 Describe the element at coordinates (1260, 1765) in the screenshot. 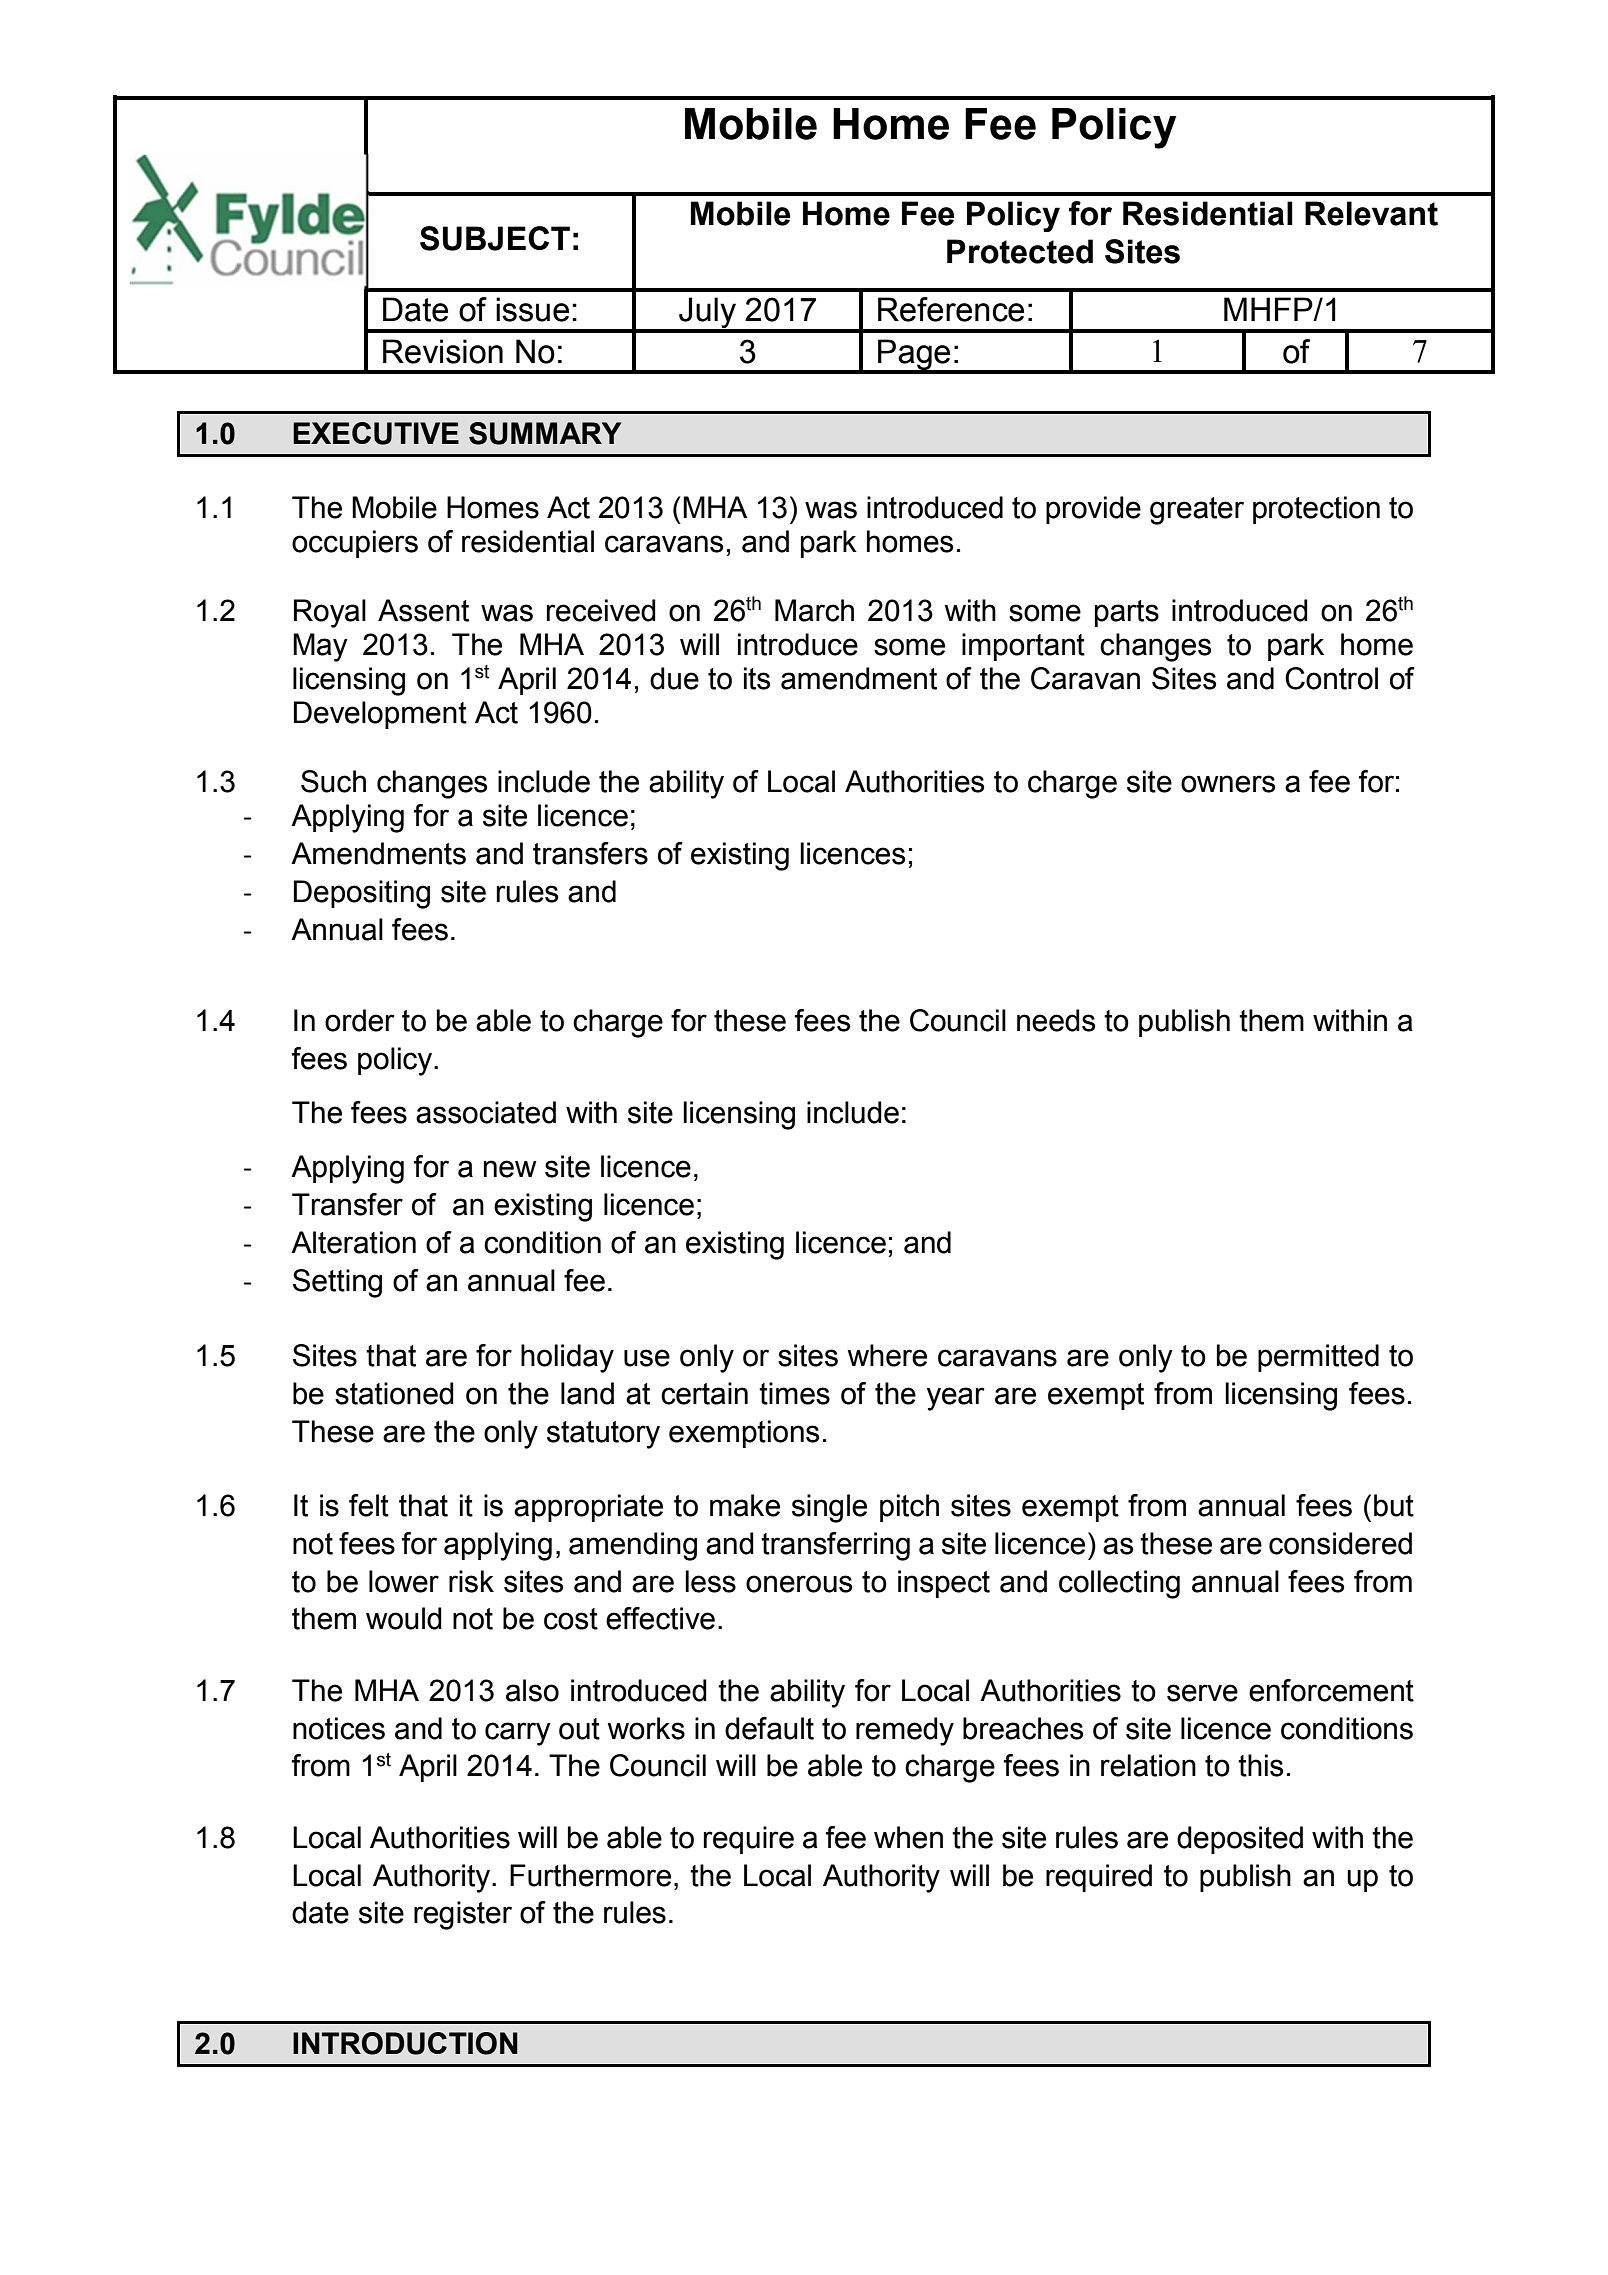

I see `this` at that location.
